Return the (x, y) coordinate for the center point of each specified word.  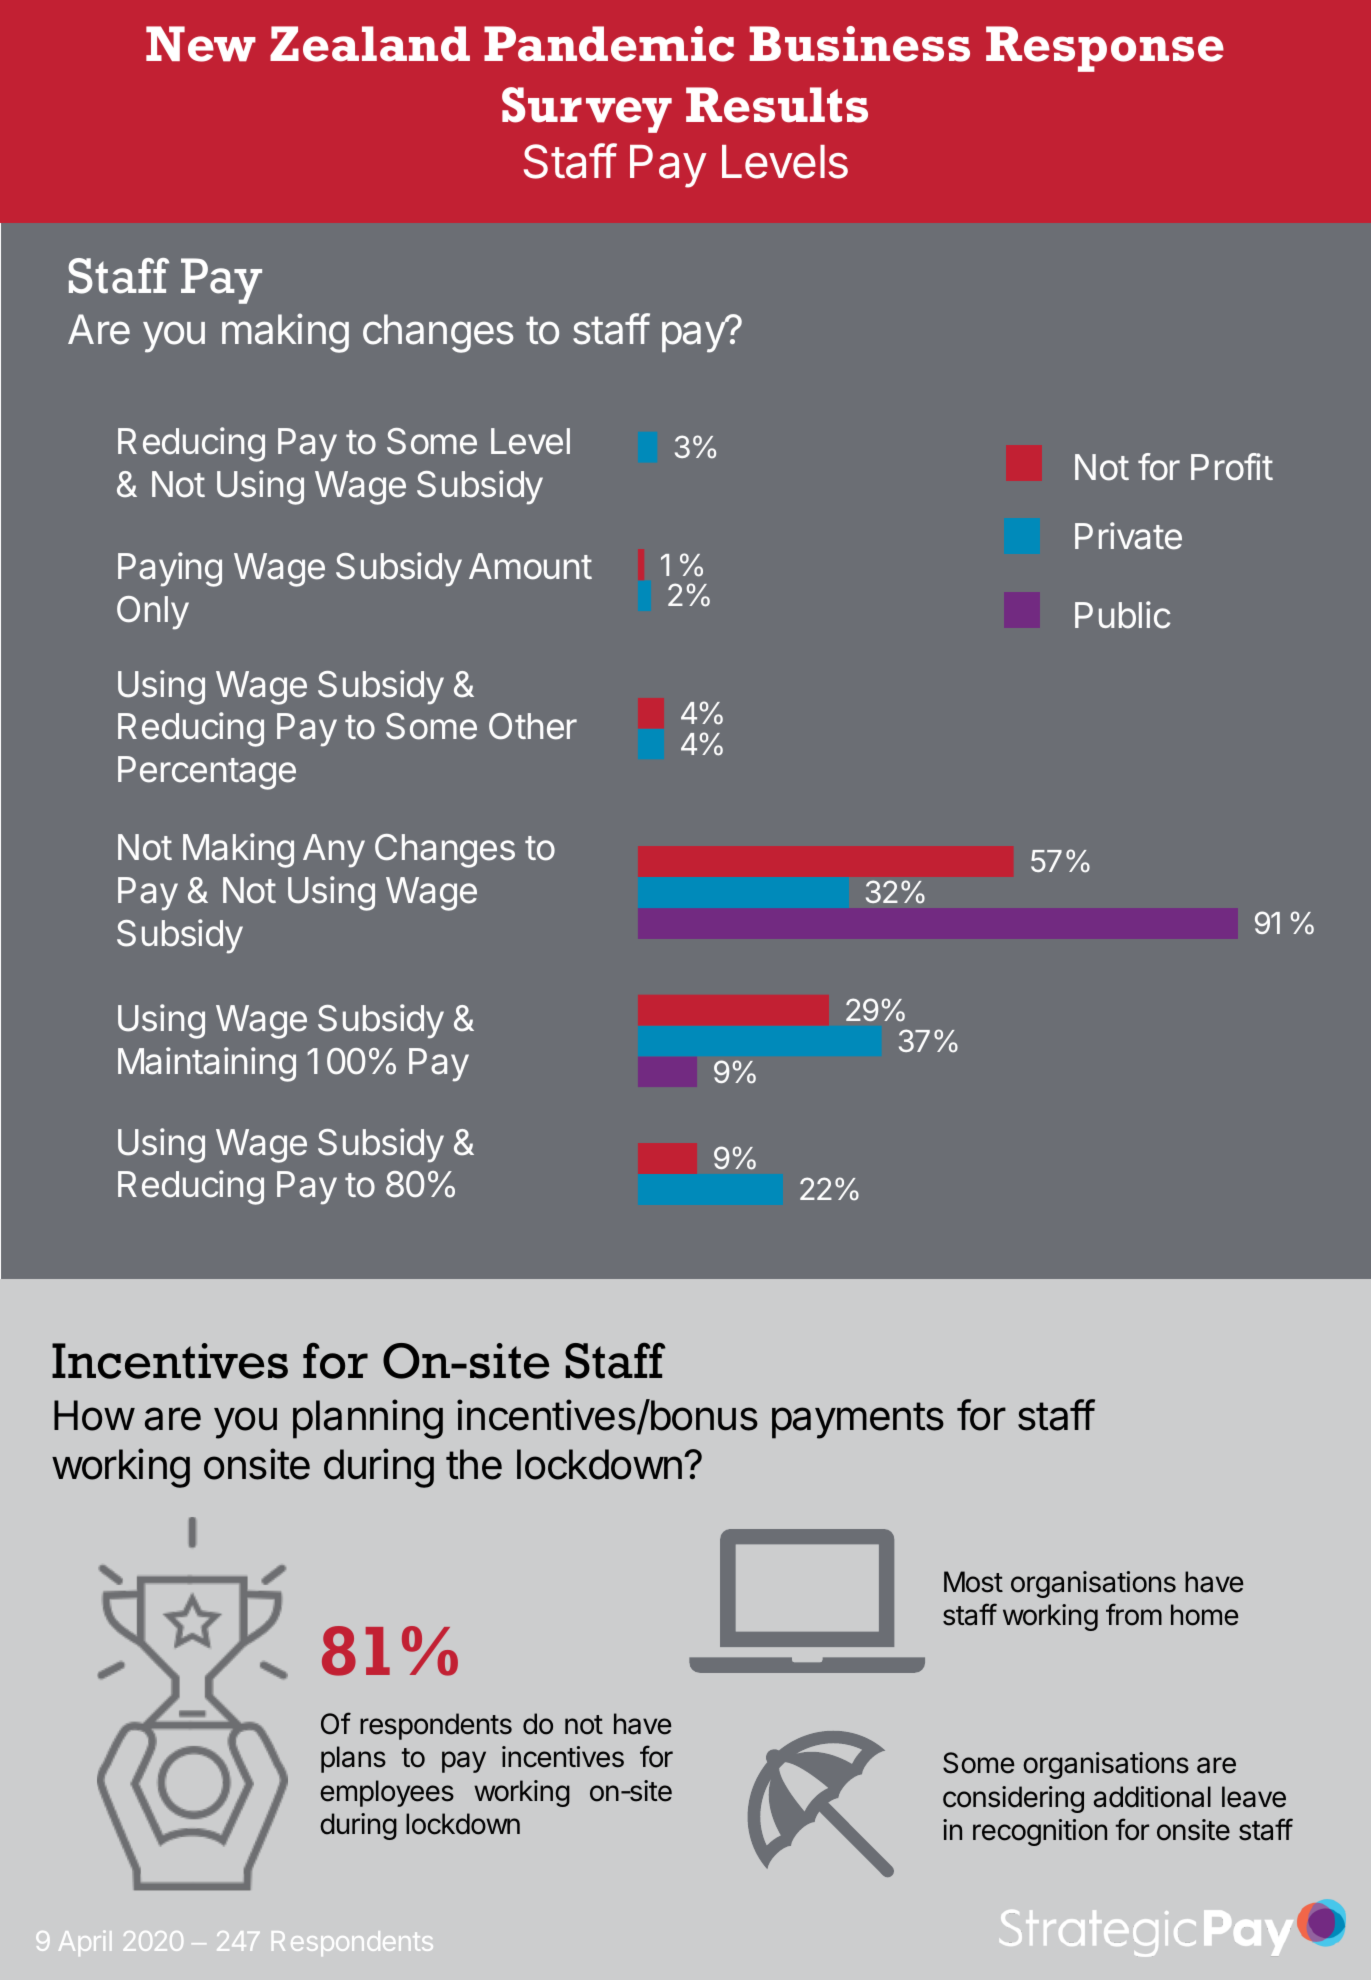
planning (368, 1419)
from (1134, 1614)
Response (1105, 49)
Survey (587, 110)
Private (1128, 536)
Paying (170, 569)
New (201, 44)
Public (1122, 615)
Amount (530, 566)
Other (533, 726)
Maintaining (207, 1064)
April (85, 1943)
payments (858, 1420)
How (94, 1415)
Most (973, 1582)
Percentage (207, 773)
